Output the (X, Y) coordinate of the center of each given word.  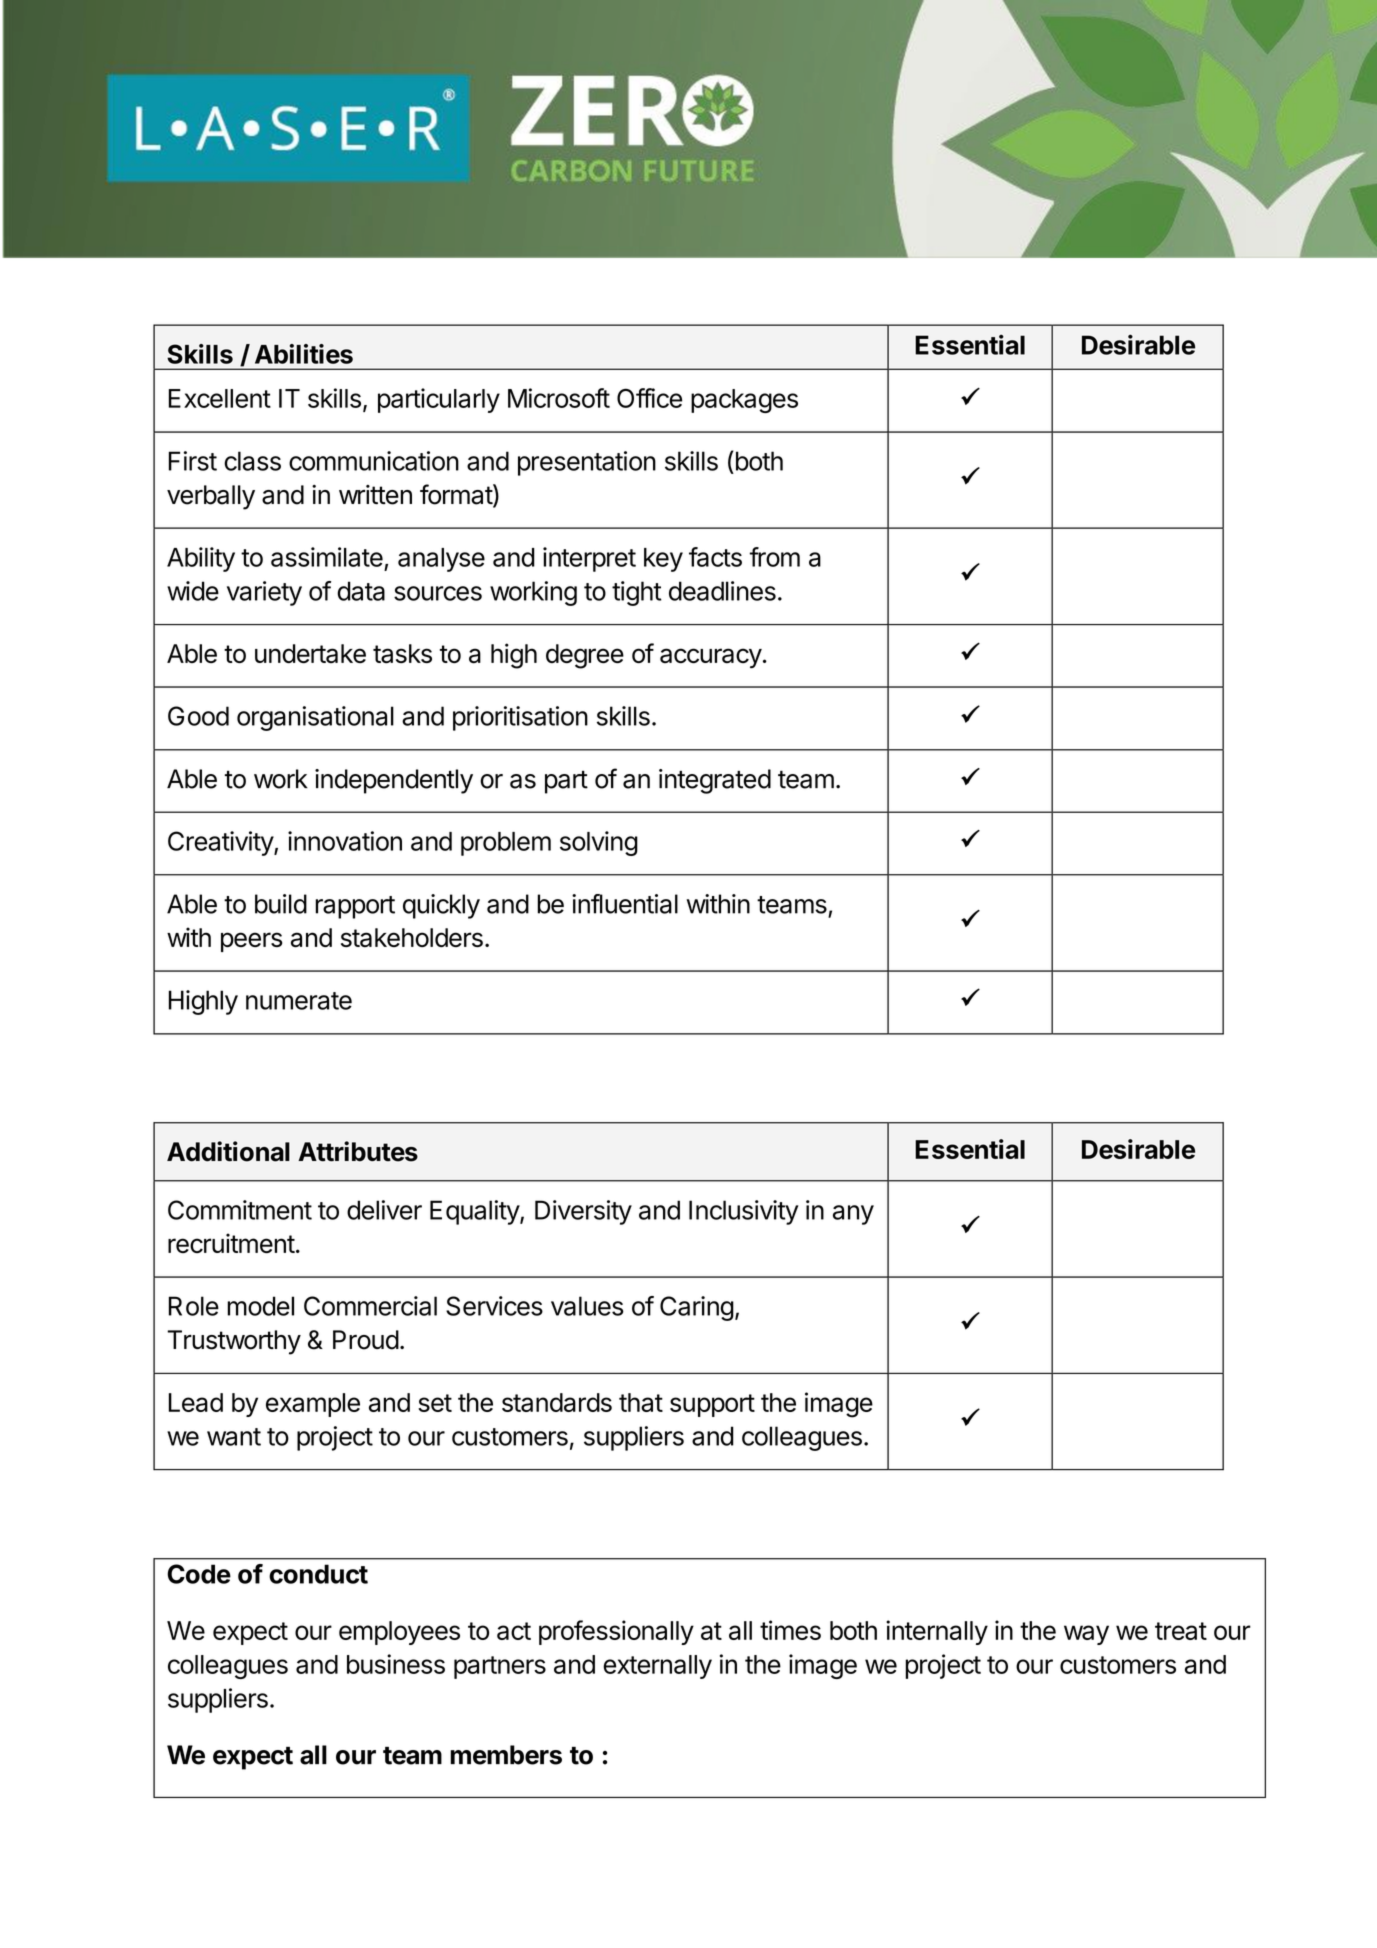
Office (649, 398)
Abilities (304, 354)
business (396, 1664)
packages (744, 401)
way (1086, 1635)
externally (657, 1667)
